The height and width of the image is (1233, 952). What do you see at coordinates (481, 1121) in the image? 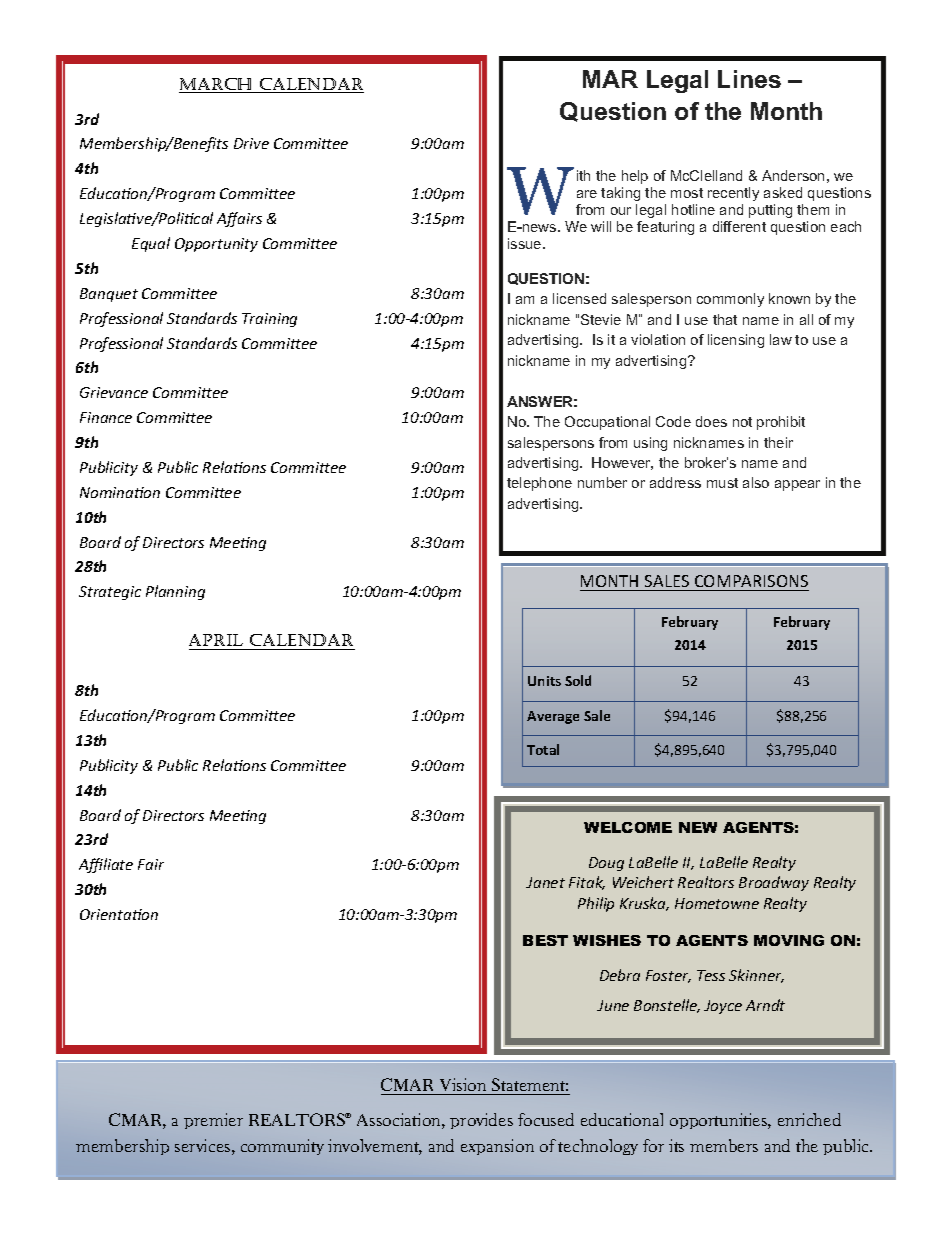
I see `provides` at bounding box center [481, 1121].
